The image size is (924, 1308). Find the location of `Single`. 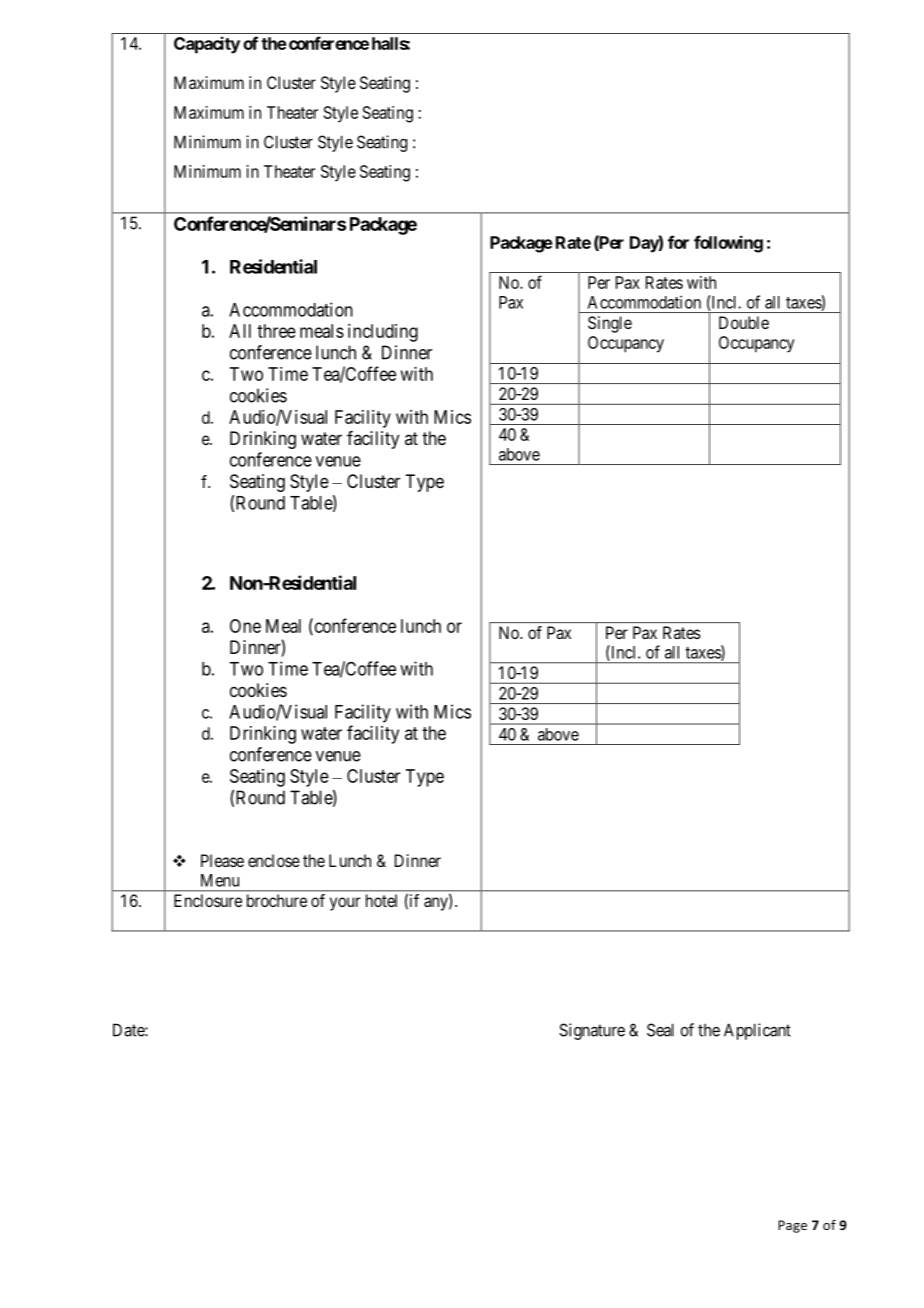

Single is located at coordinates (610, 324).
